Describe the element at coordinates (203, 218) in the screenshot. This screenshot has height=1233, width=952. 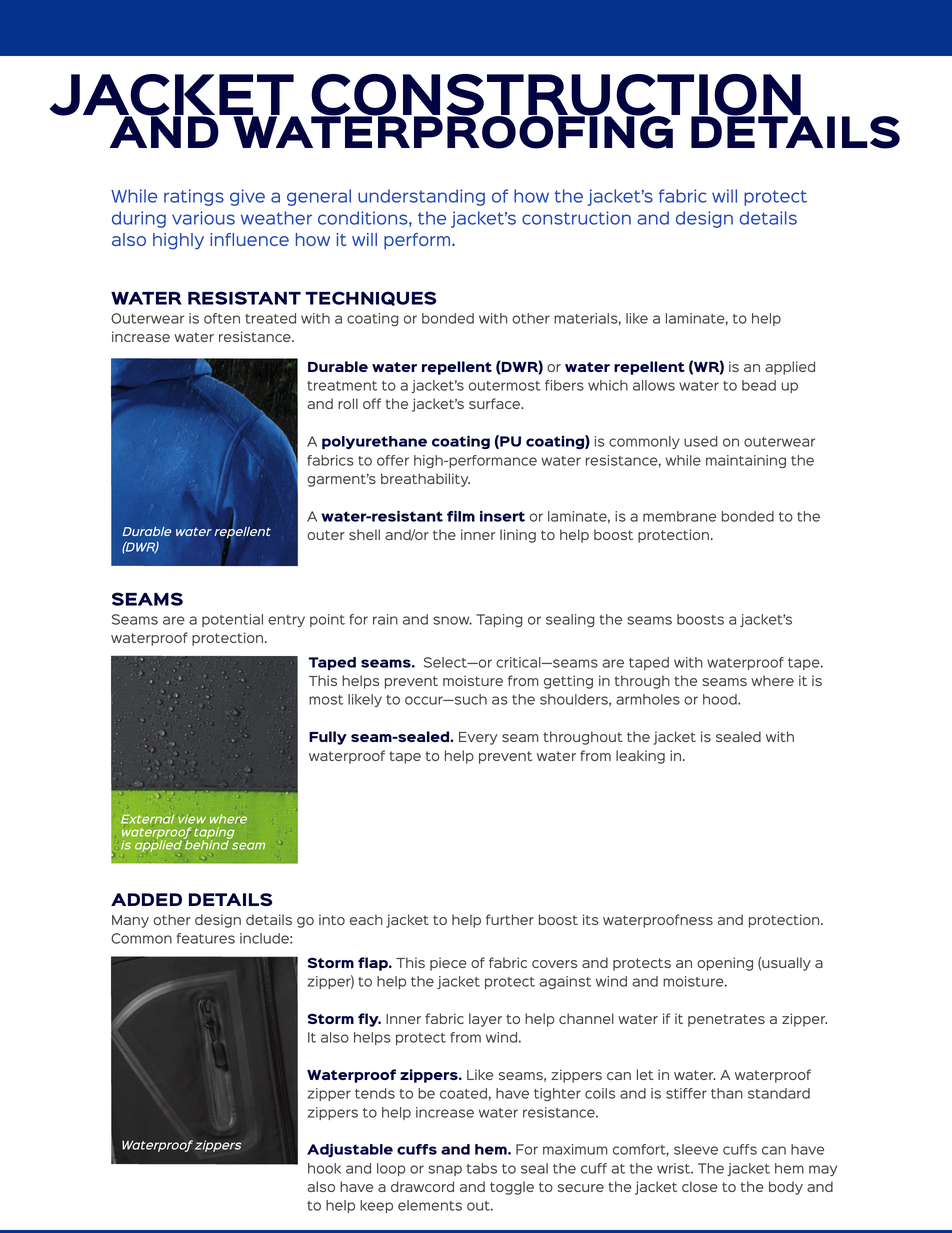
I see `various` at that location.
